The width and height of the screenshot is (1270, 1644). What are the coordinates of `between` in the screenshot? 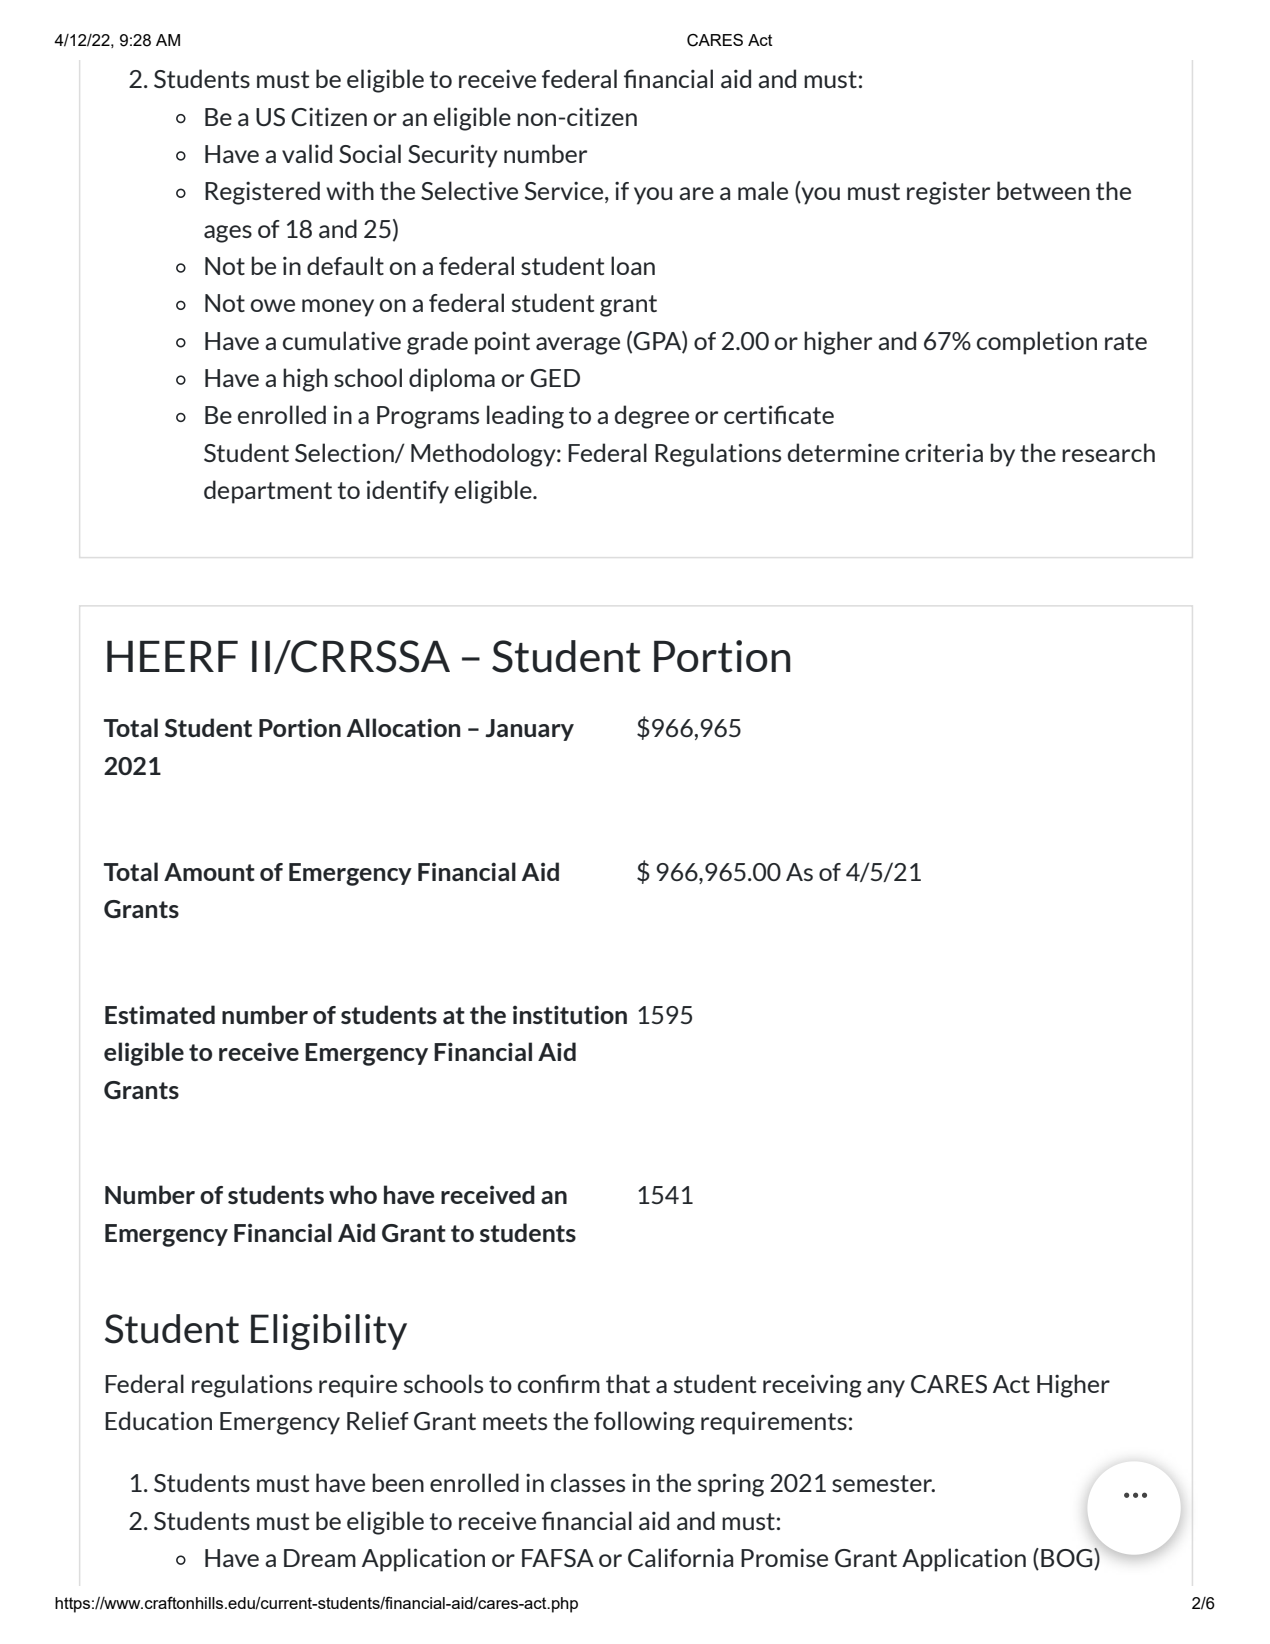 It's located at (1043, 190).
